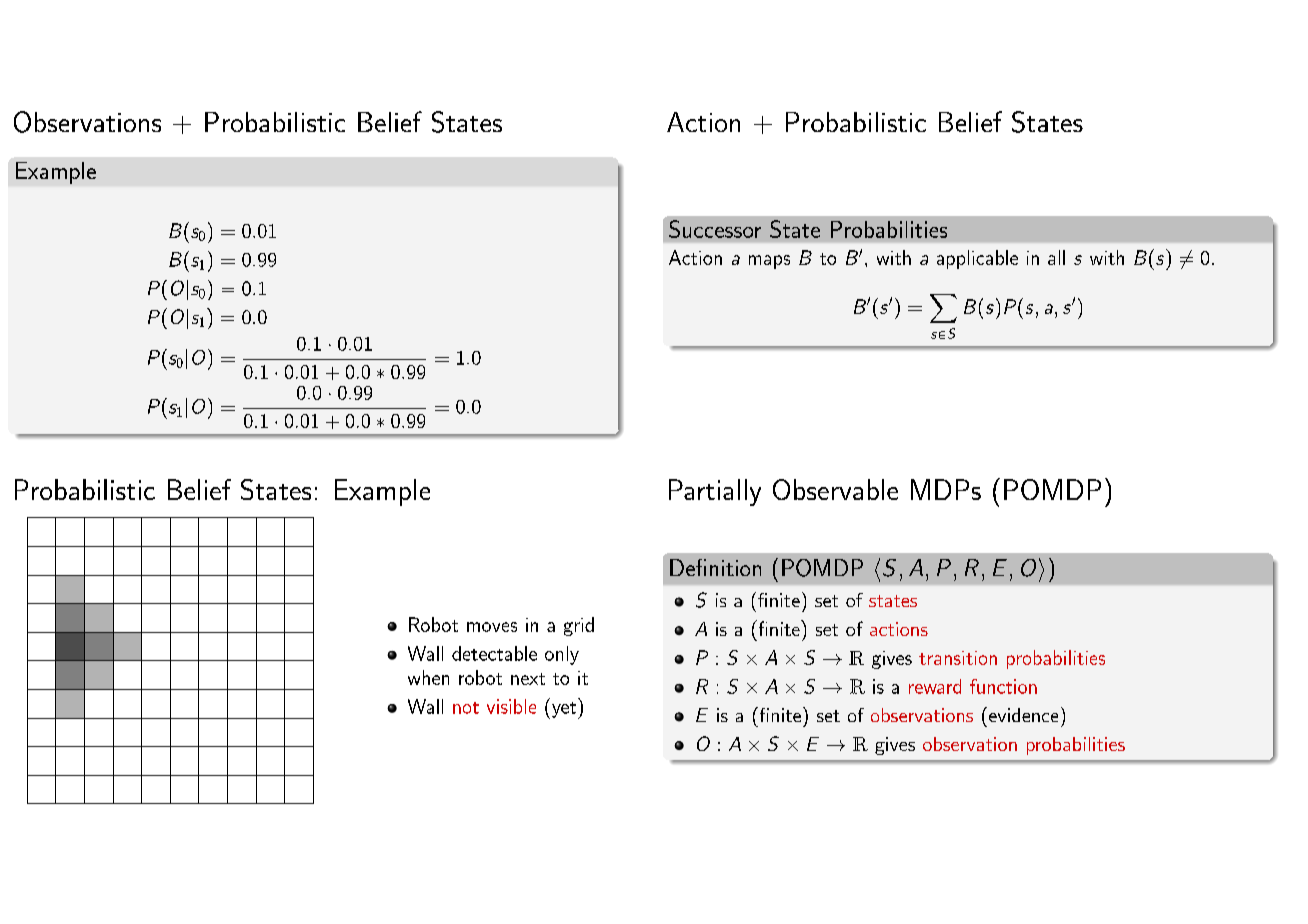  Describe the element at coordinates (715, 567) in the document. I see `Definition` at that location.
